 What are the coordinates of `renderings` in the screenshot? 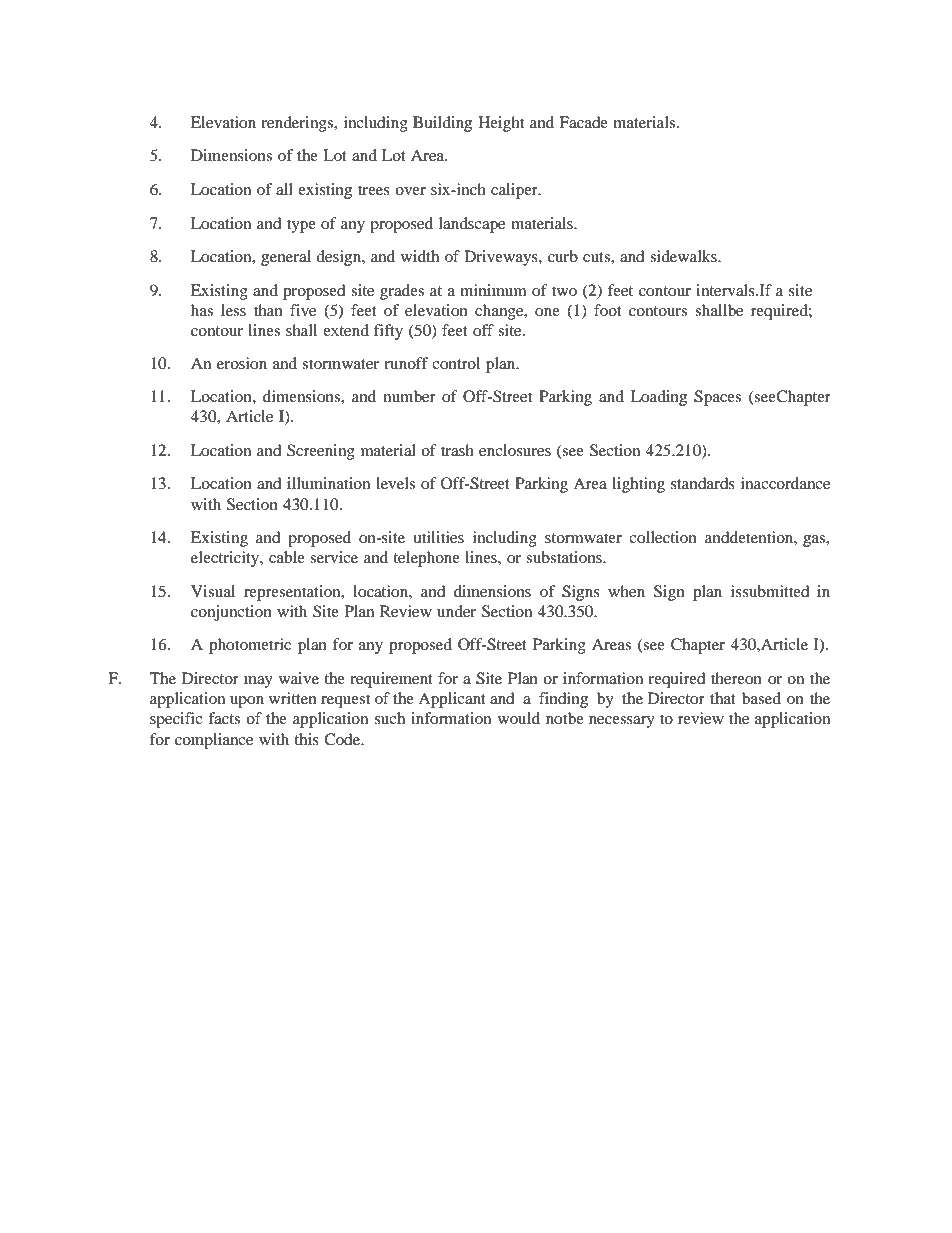 It's located at (298, 124).
